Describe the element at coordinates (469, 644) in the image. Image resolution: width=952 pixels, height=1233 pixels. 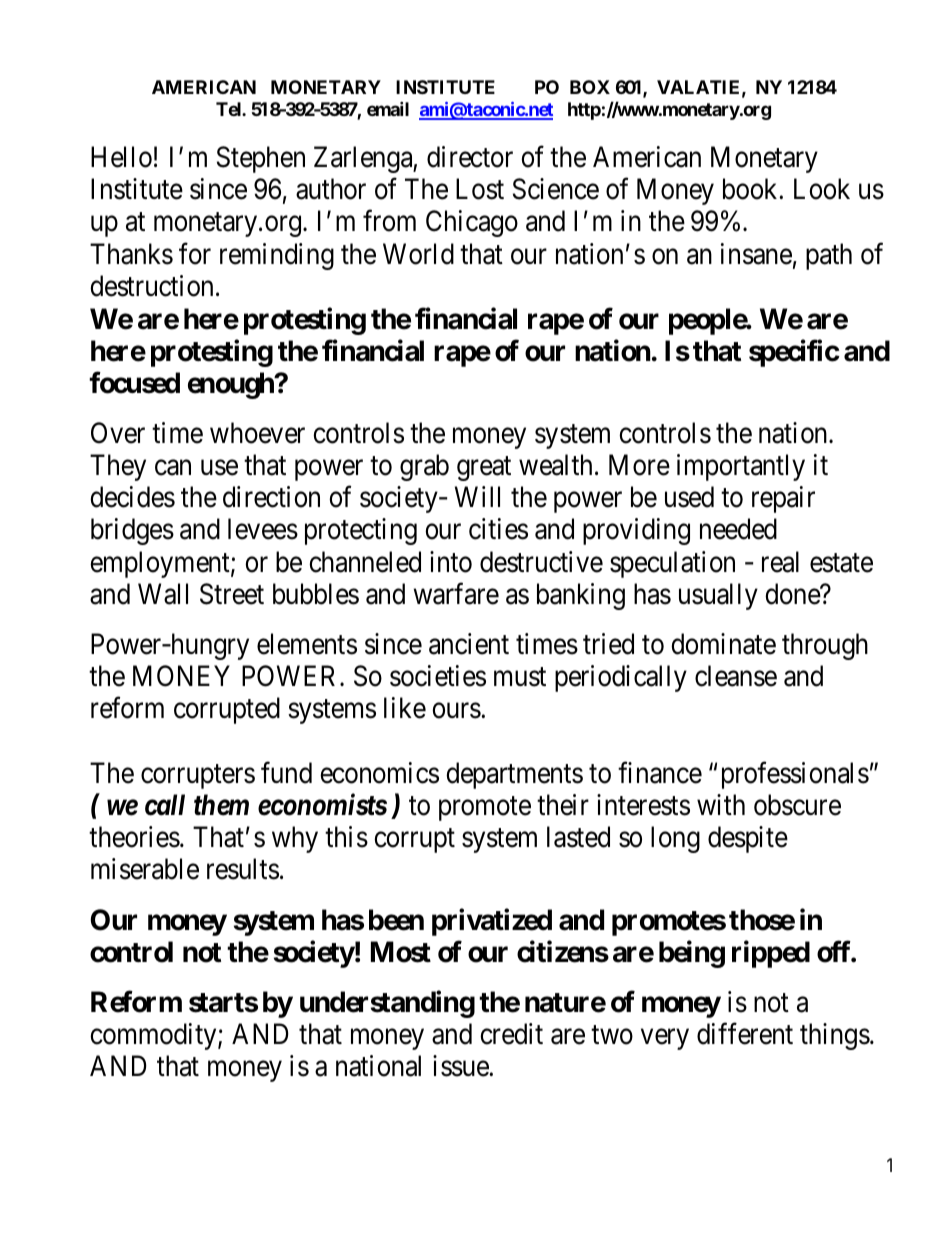
I see `ancient` at that location.
